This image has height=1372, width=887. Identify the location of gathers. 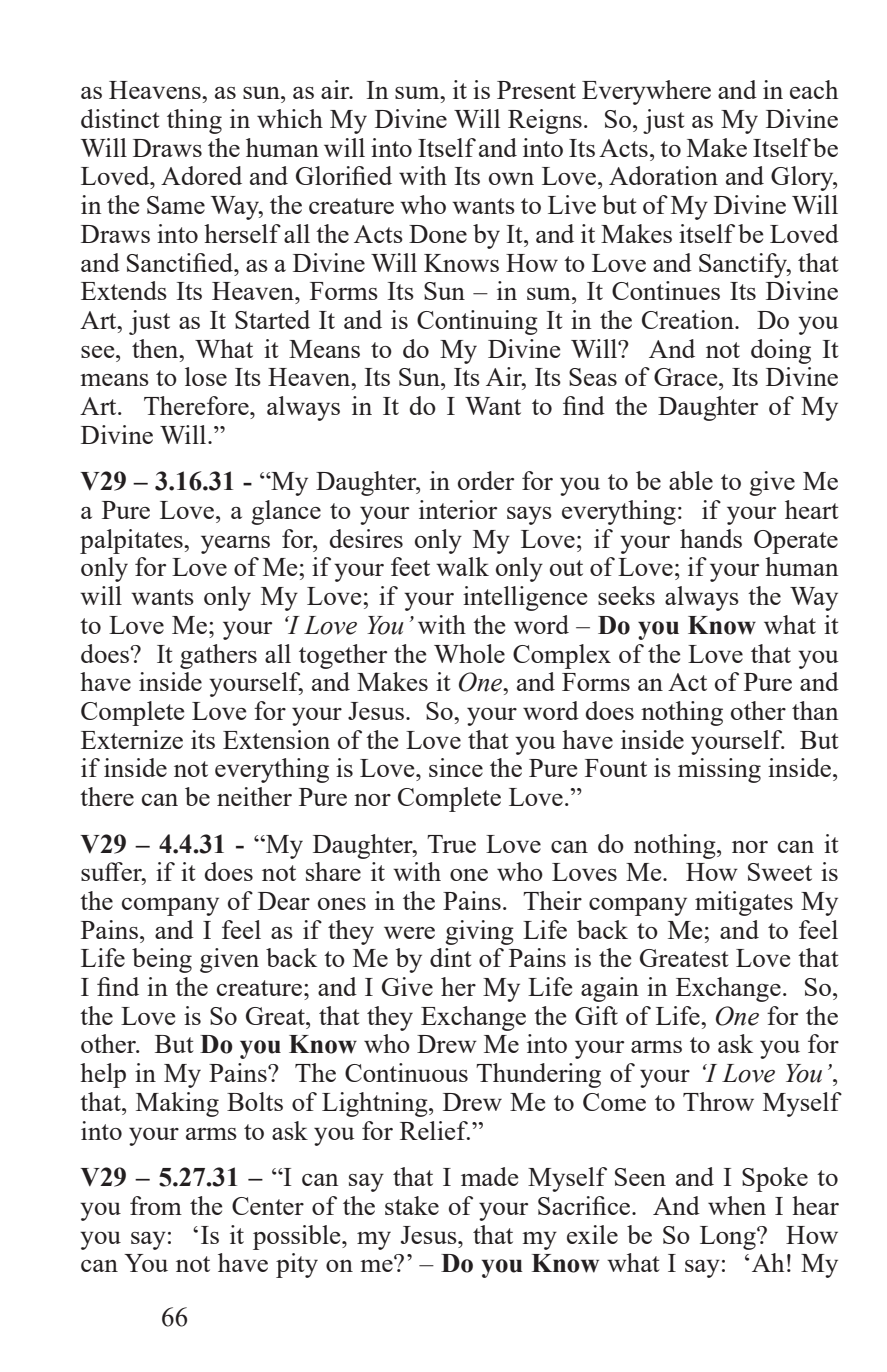
(218, 656).
